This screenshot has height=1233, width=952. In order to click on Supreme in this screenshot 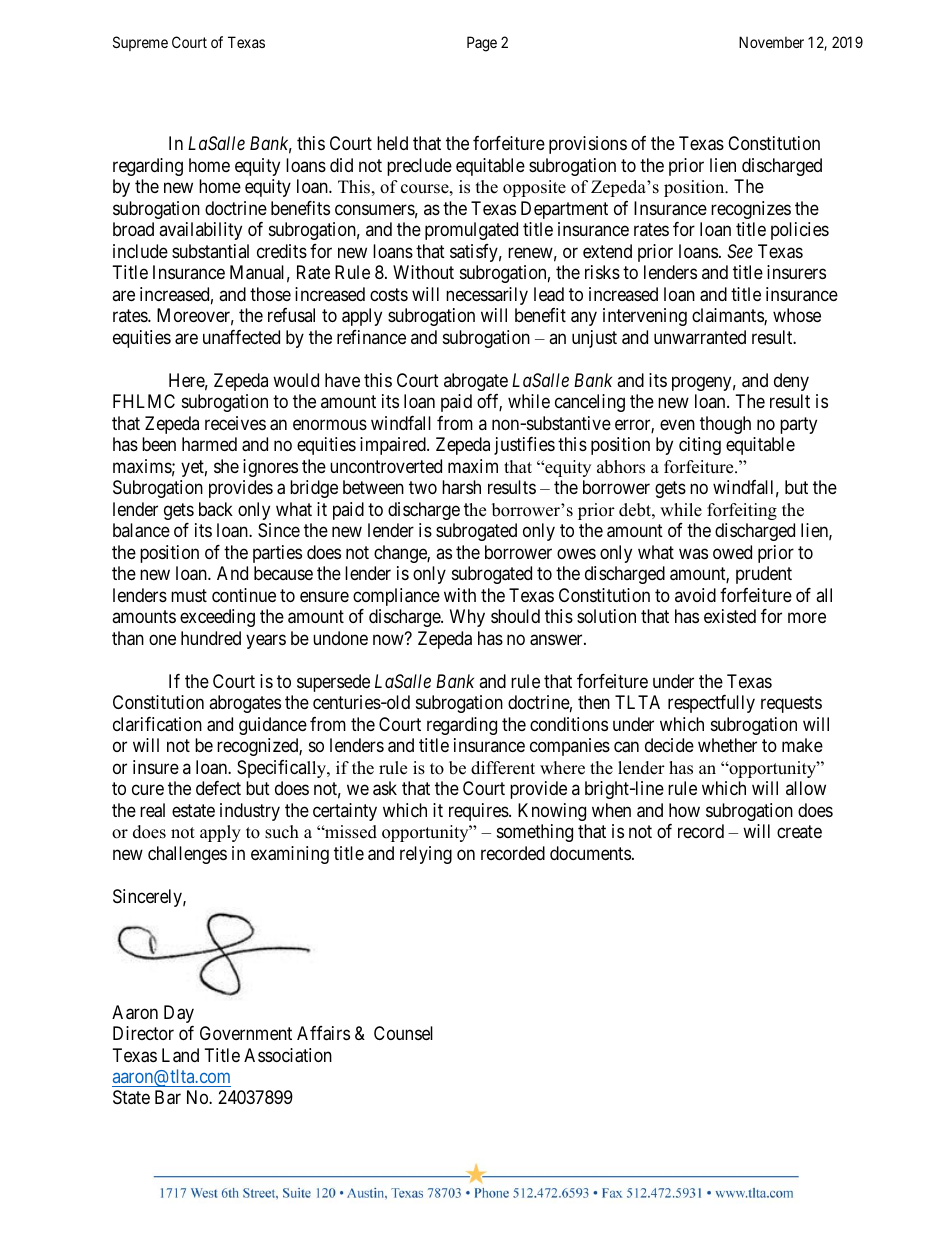, I will do `click(140, 43)`.
